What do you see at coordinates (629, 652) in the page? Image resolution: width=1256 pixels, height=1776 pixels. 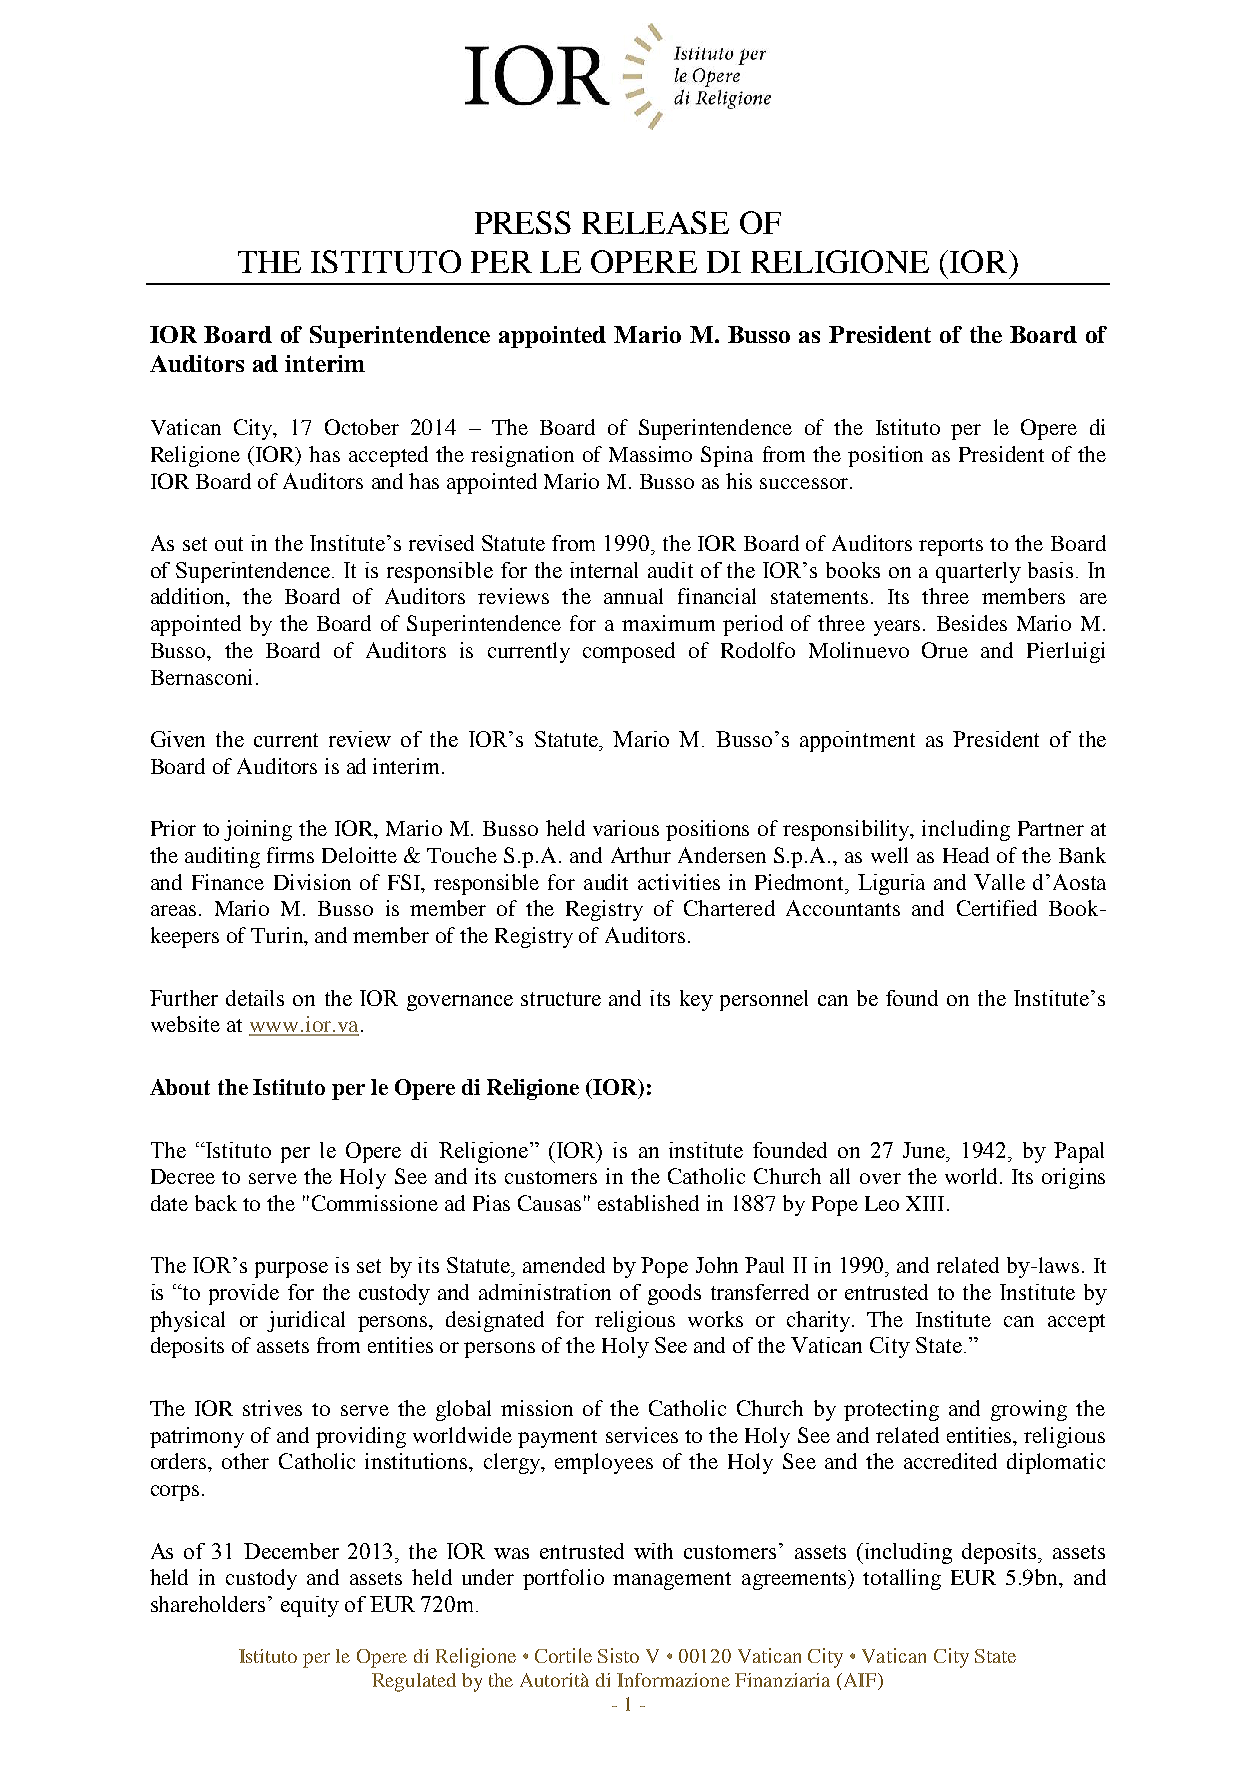 I see `composed` at bounding box center [629, 652].
